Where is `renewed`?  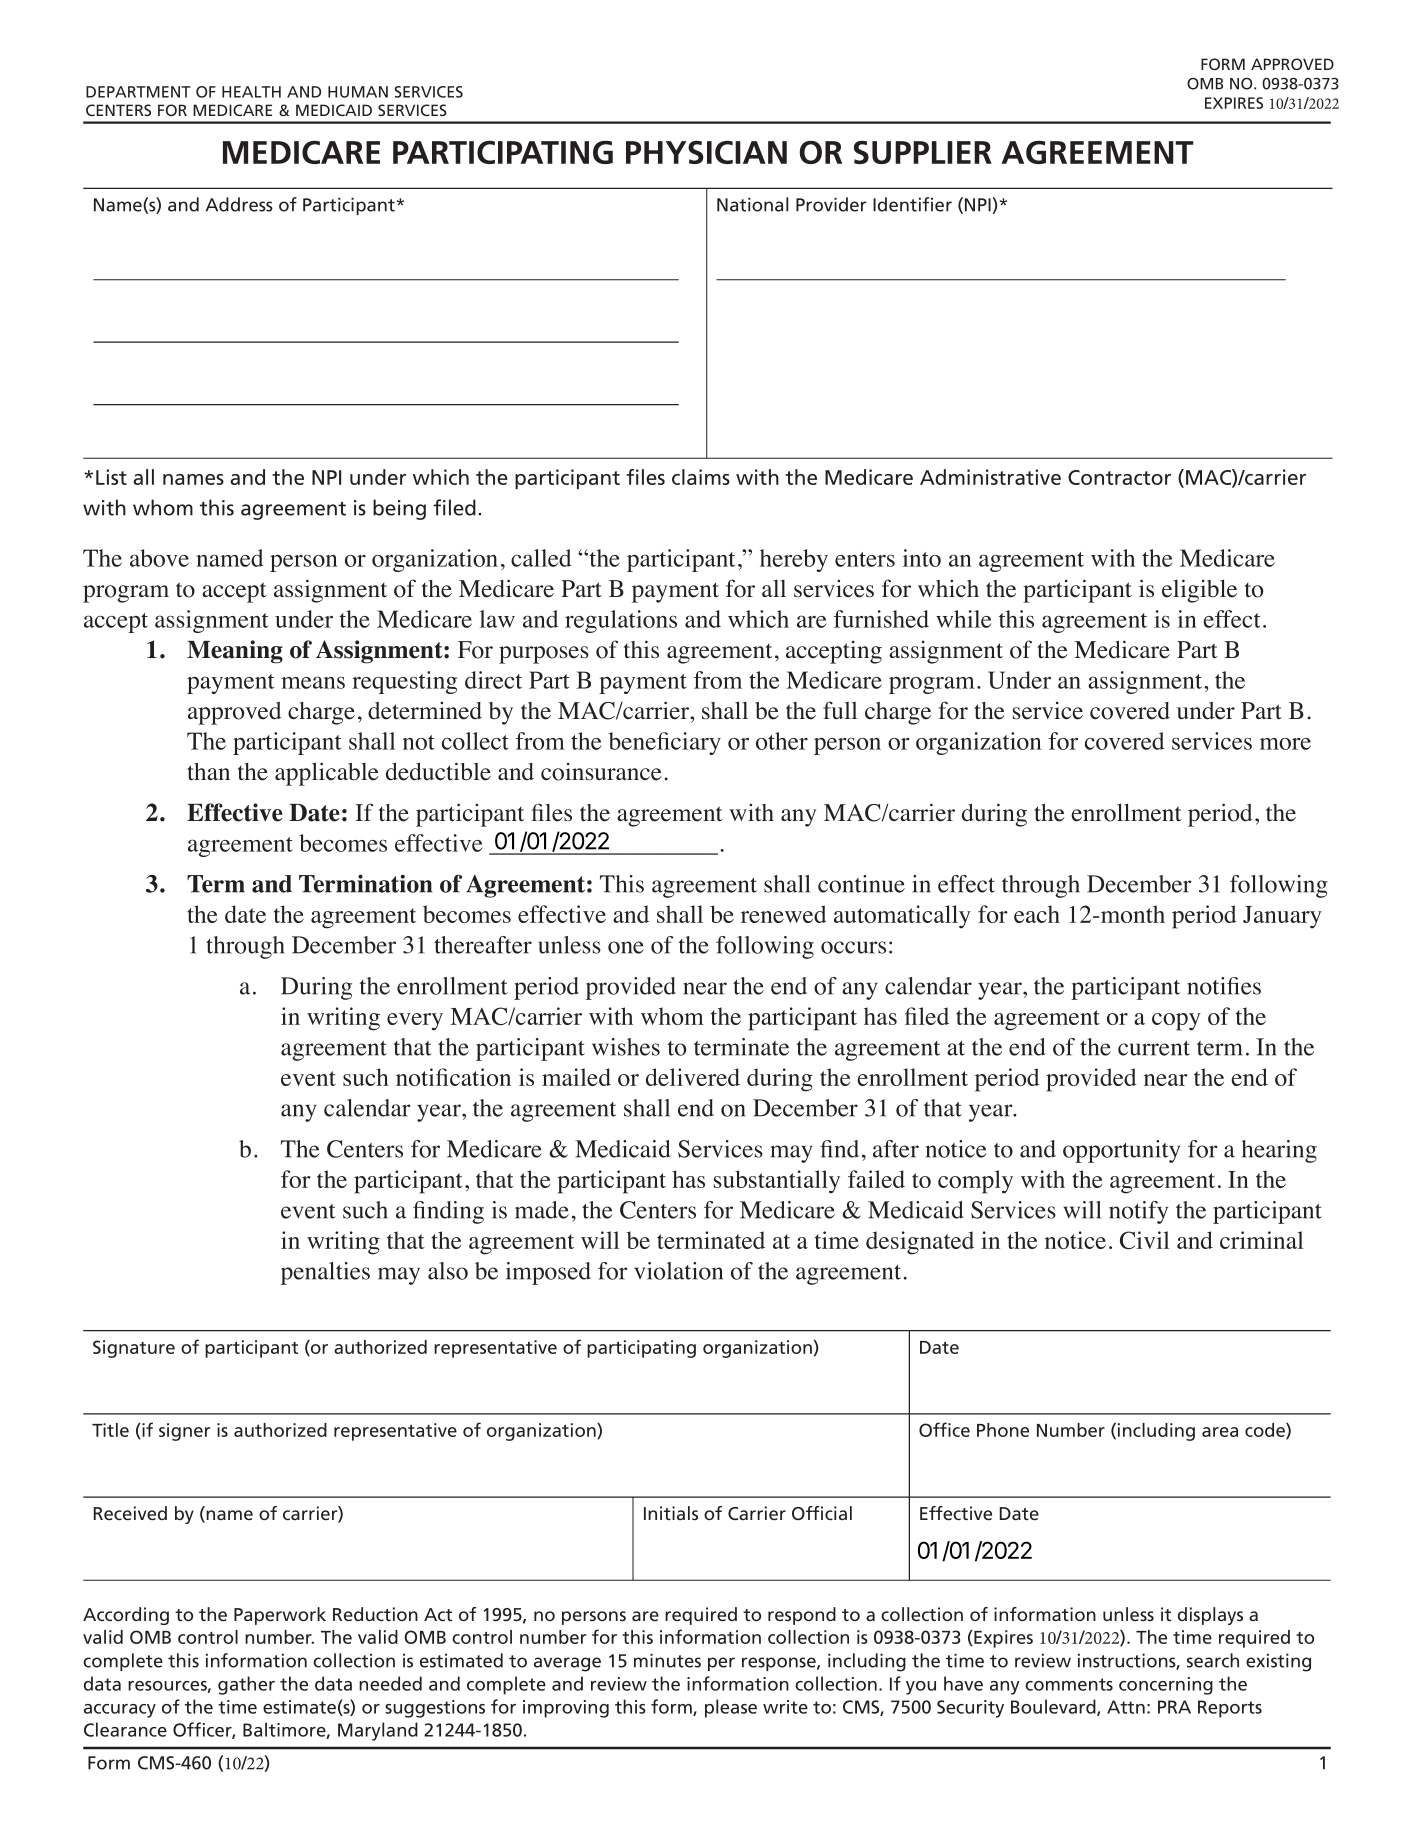
renewed is located at coordinates (784, 914).
